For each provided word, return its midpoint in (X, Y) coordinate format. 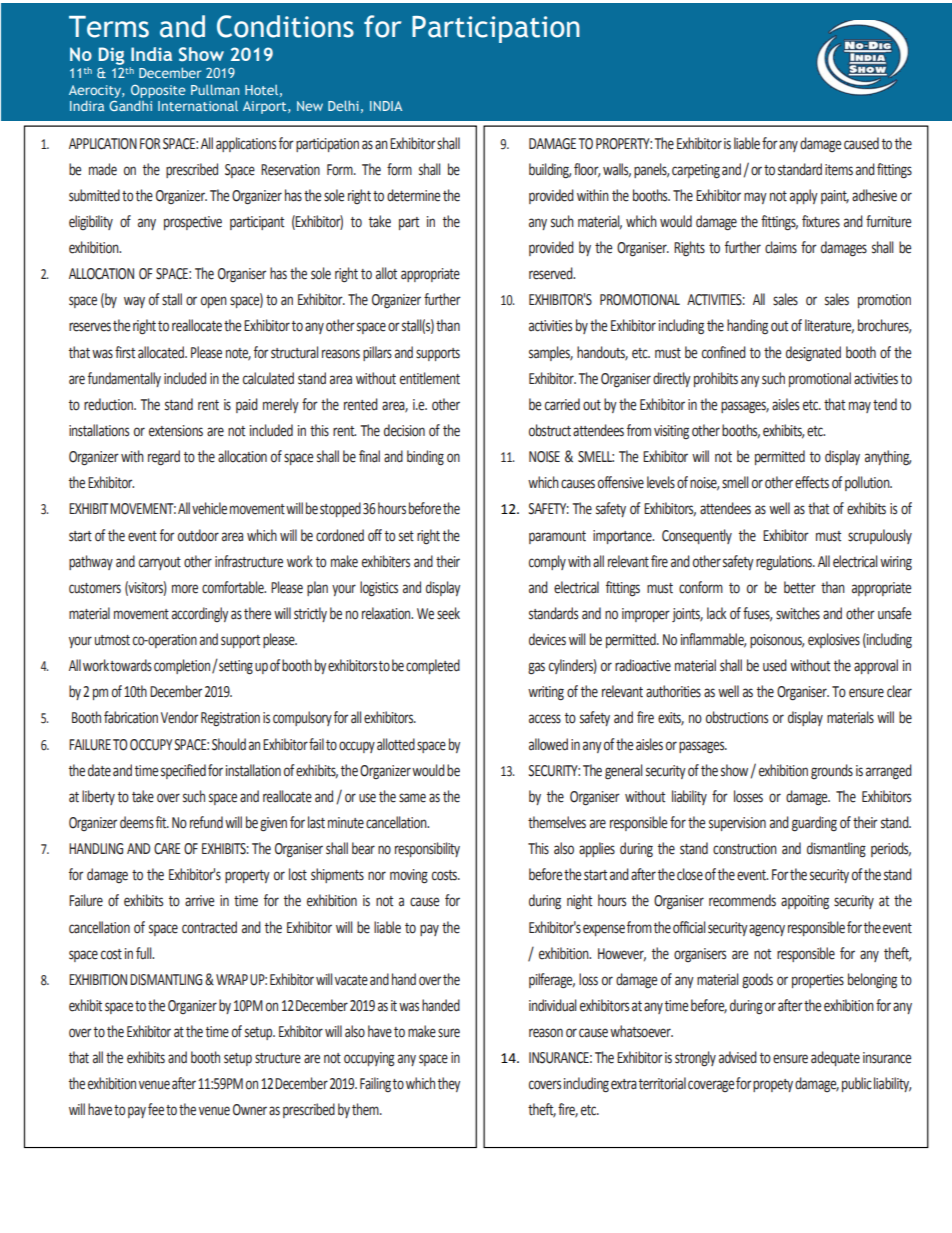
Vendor (179, 717)
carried (562, 404)
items (839, 170)
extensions (176, 431)
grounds (832, 771)
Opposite (158, 91)
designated (813, 354)
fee (156, 1109)
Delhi (343, 106)
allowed (548, 744)
